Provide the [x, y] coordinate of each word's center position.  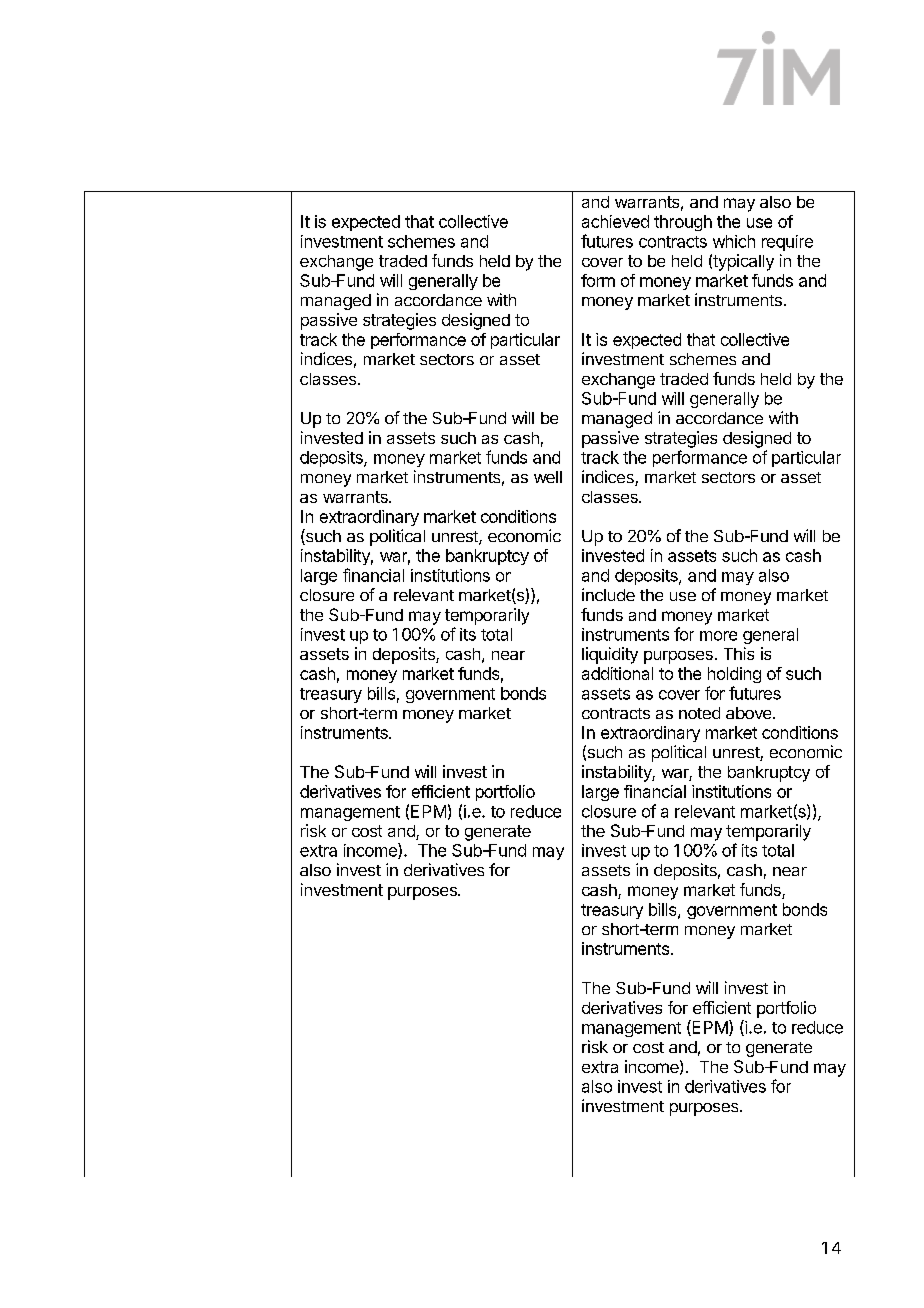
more [718, 636]
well [548, 477]
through [683, 223]
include [608, 594]
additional [617, 673]
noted [699, 713]
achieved [615, 221]
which [734, 241]
